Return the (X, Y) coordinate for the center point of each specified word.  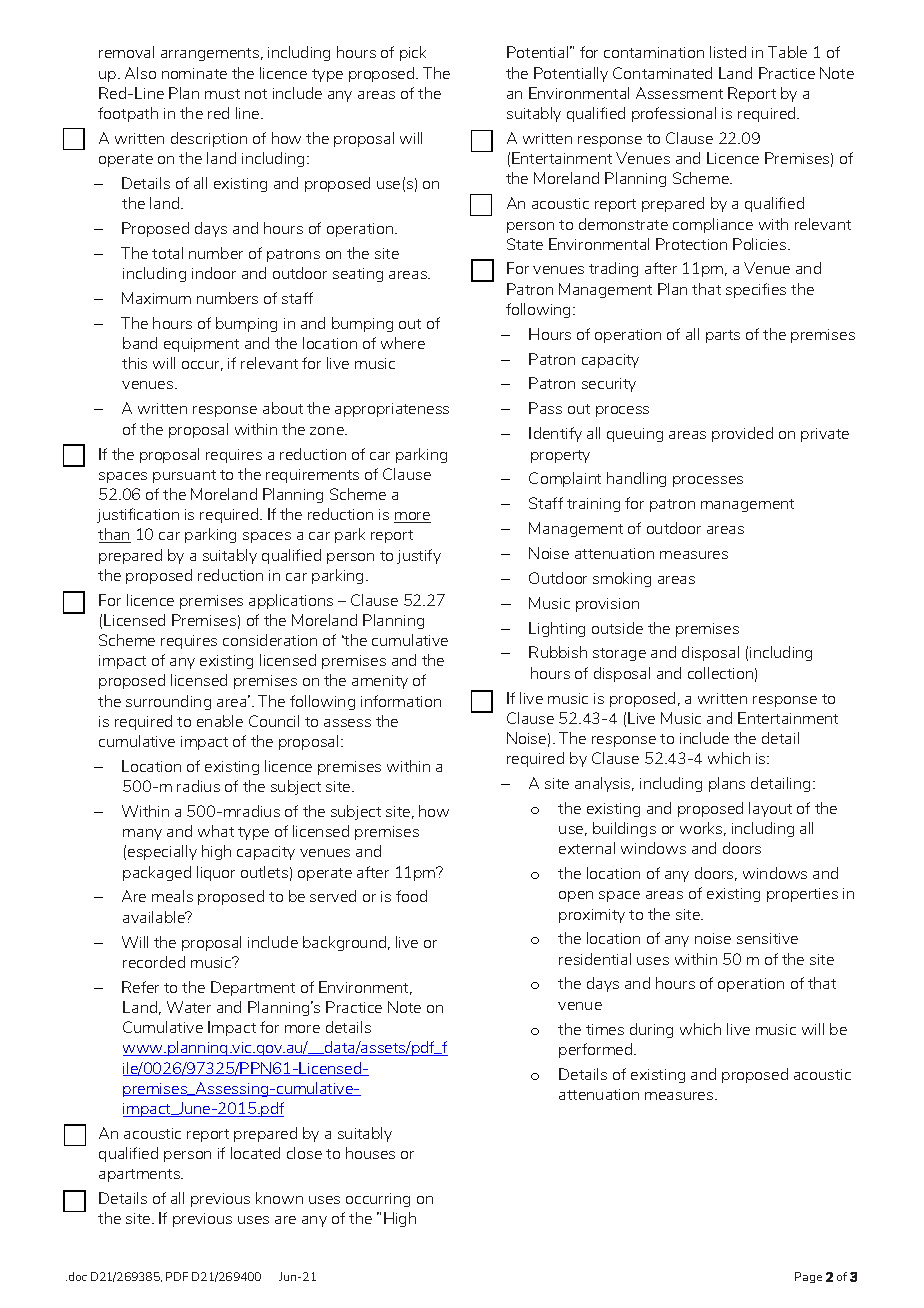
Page (808, 1277)
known (279, 1198)
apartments (140, 1175)
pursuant (184, 476)
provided (742, 434)
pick (413, 53)
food (411, 896)
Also (140, 73)
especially (162, 852)
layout (770, 809)
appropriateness (392, 410)
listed (728, 52)
